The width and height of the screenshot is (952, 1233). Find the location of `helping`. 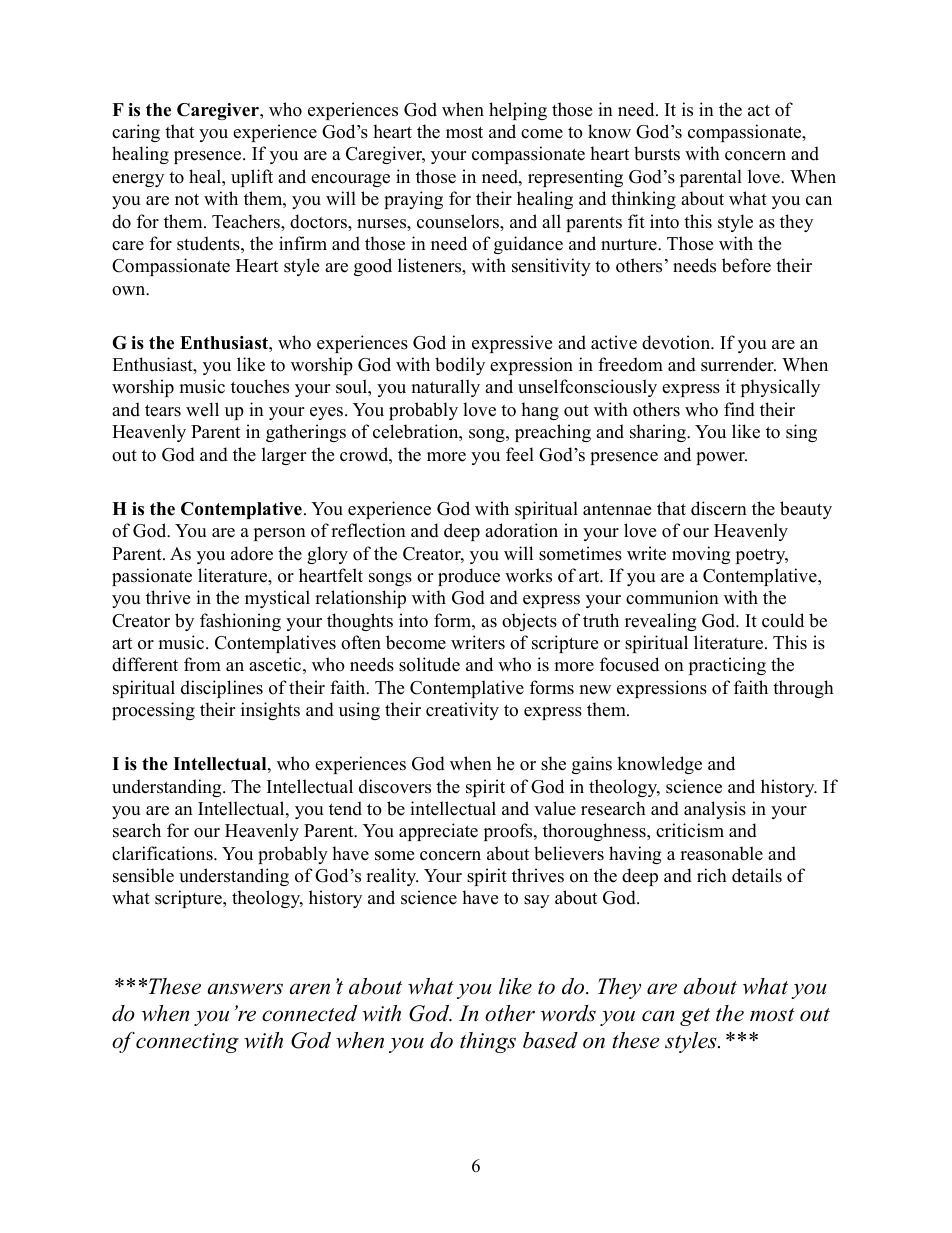

helping is located at coordinates (518, 111).
